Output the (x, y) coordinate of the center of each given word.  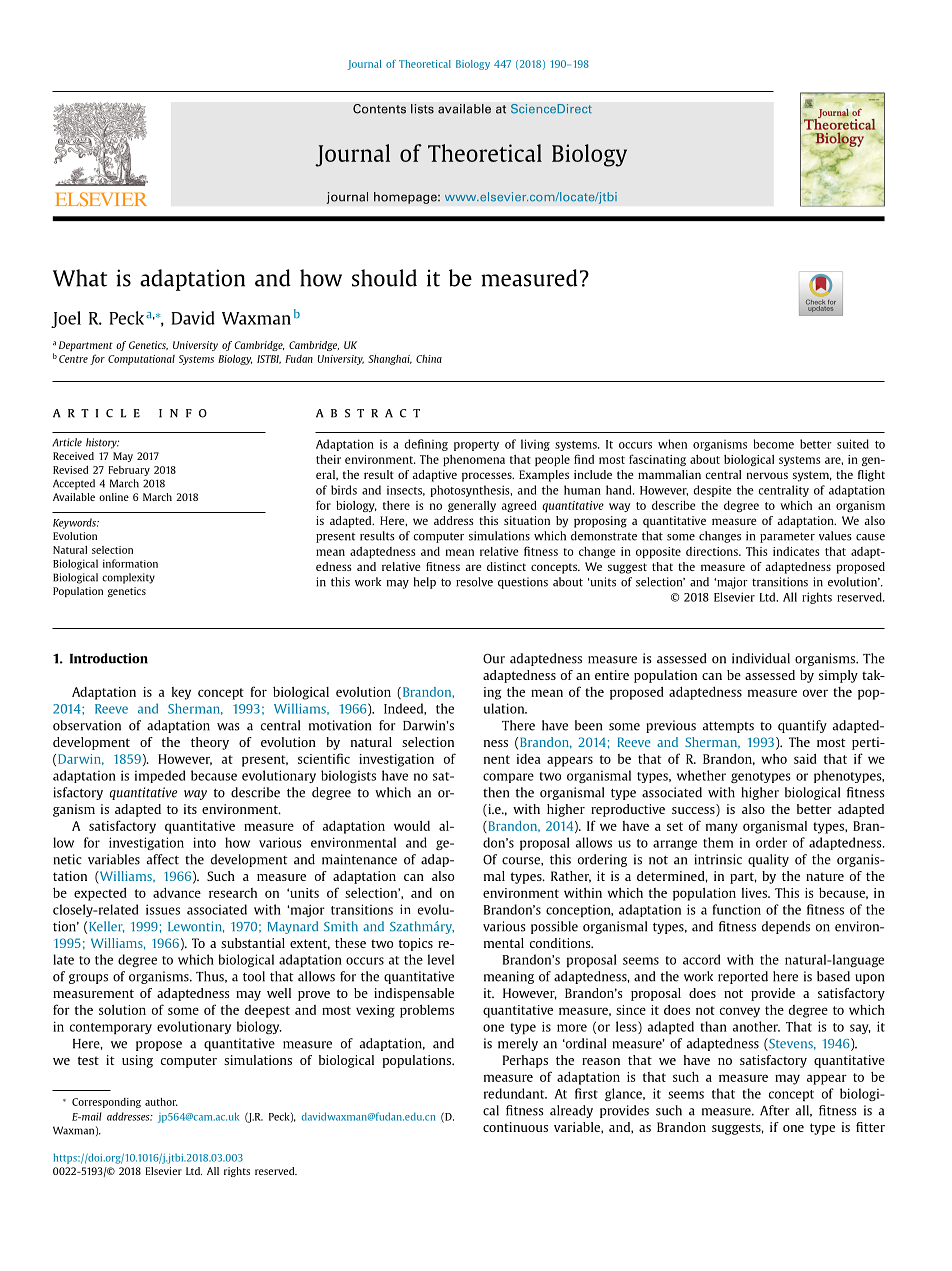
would (412, 826)
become (774, 444)
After (775, 1110)
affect (162, 859)
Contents (379, 109)
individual (761, 658)
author (161, 1102)
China (429, 359)
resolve (474, 582)
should (384, 278)
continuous (515, 1127)
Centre (73, 359)
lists (422, 109)
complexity (128, 578)
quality (768, 860)
